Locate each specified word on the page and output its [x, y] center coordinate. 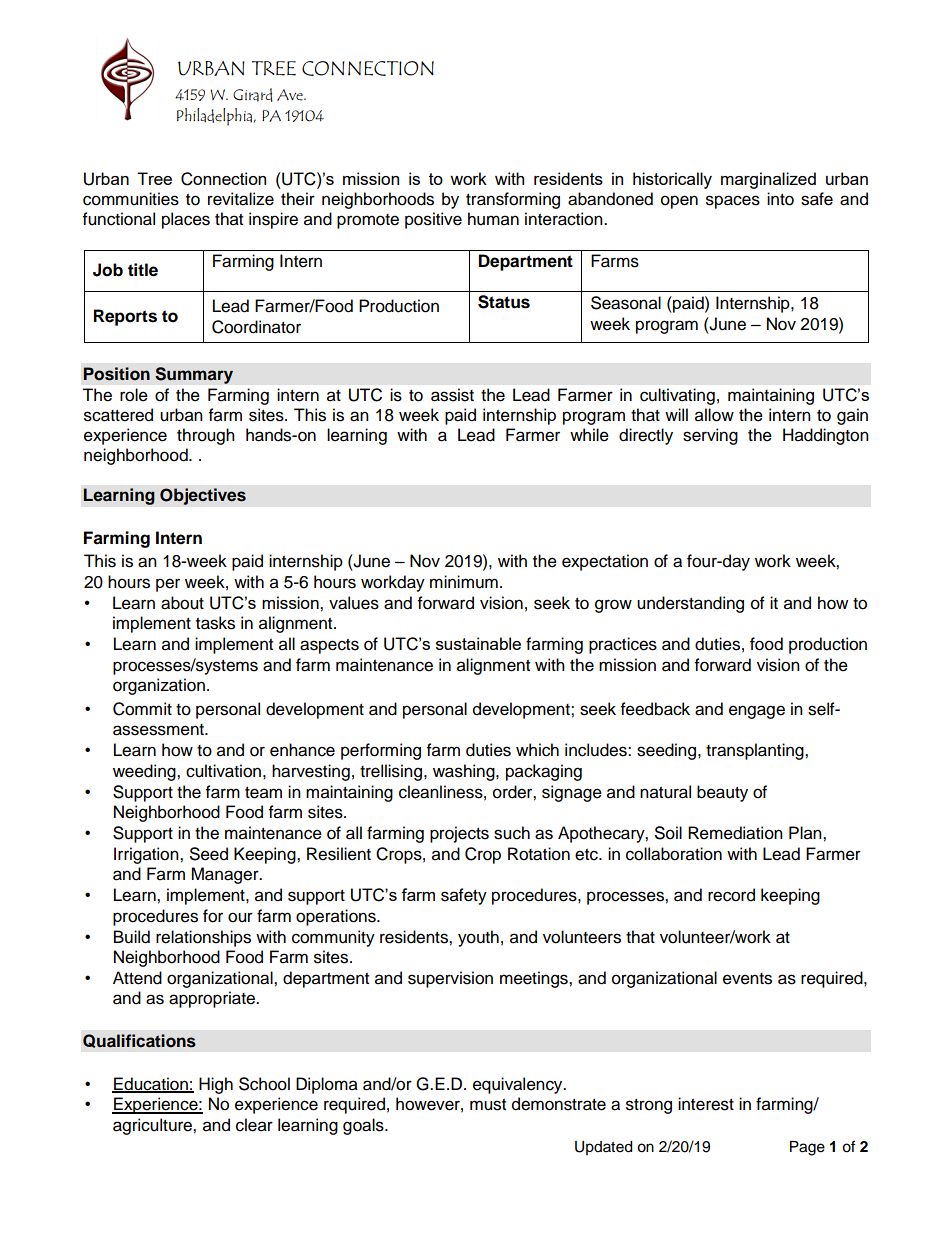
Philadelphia [216, 117]
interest [706, 1104]
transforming [513, 200]
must [488, 1105]
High [216, 1085]
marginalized [768, 180]
